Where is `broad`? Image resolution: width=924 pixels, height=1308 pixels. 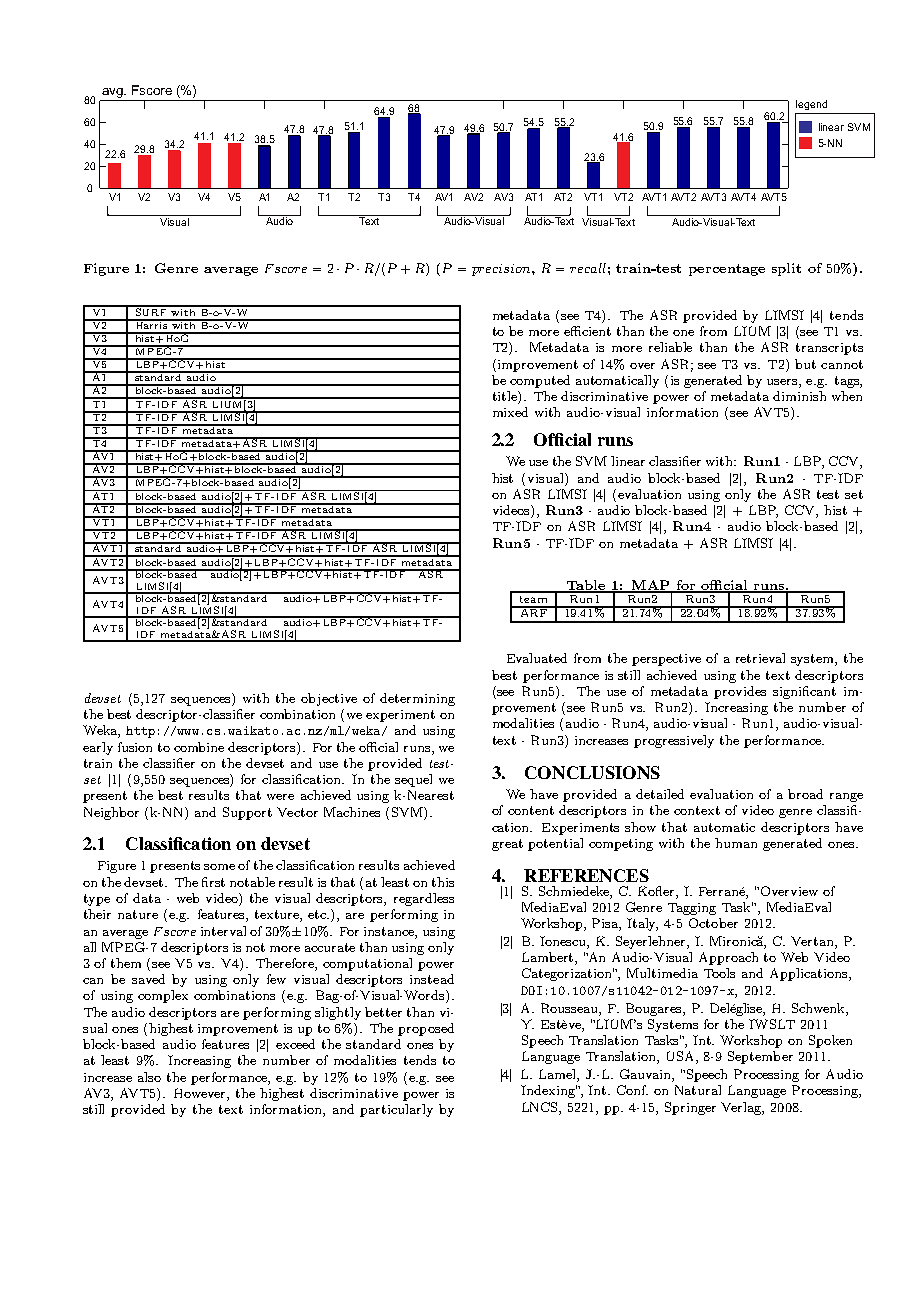 broad is located at coordinates (805, 794).
